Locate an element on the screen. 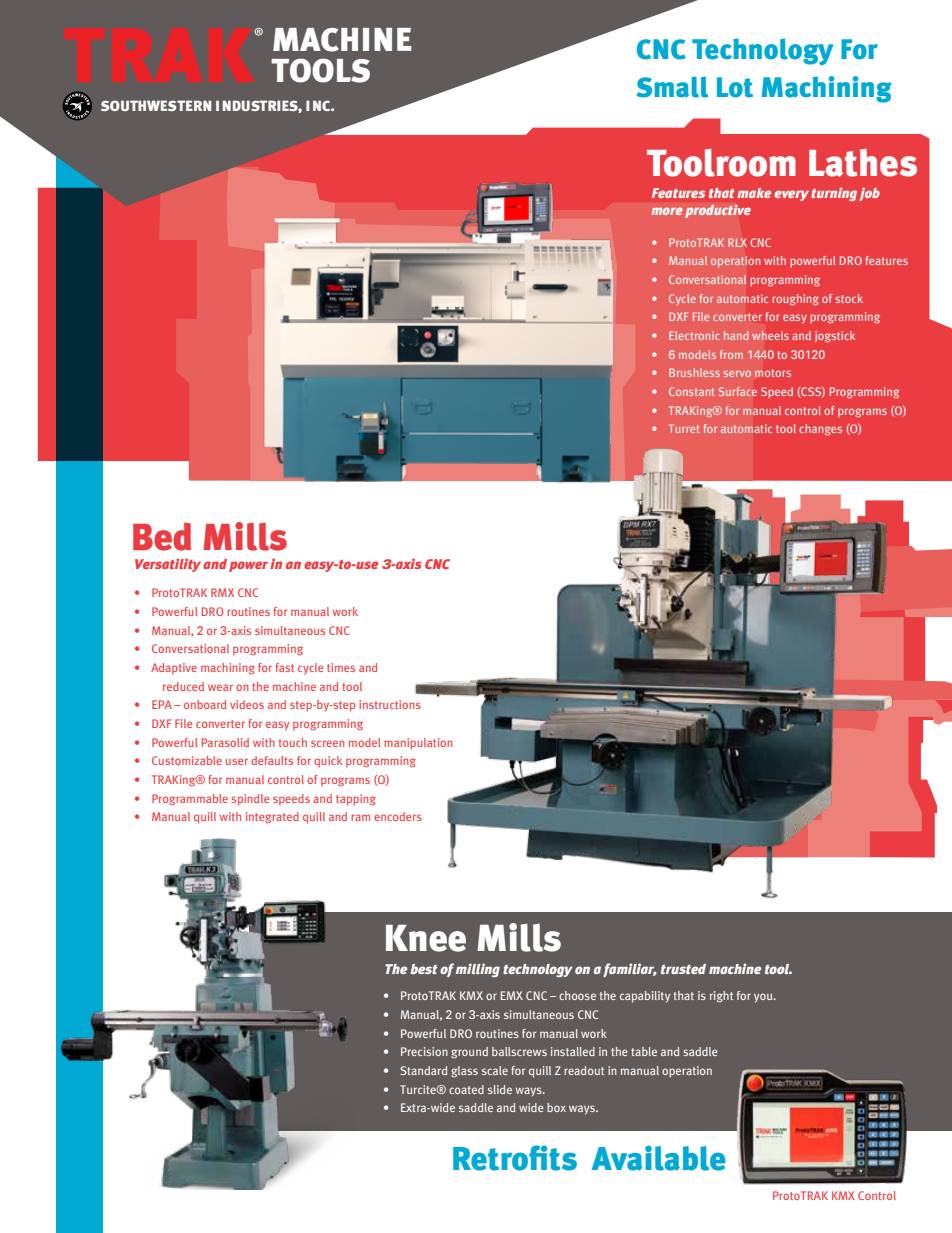  user is located at coordinates (237, 761).
